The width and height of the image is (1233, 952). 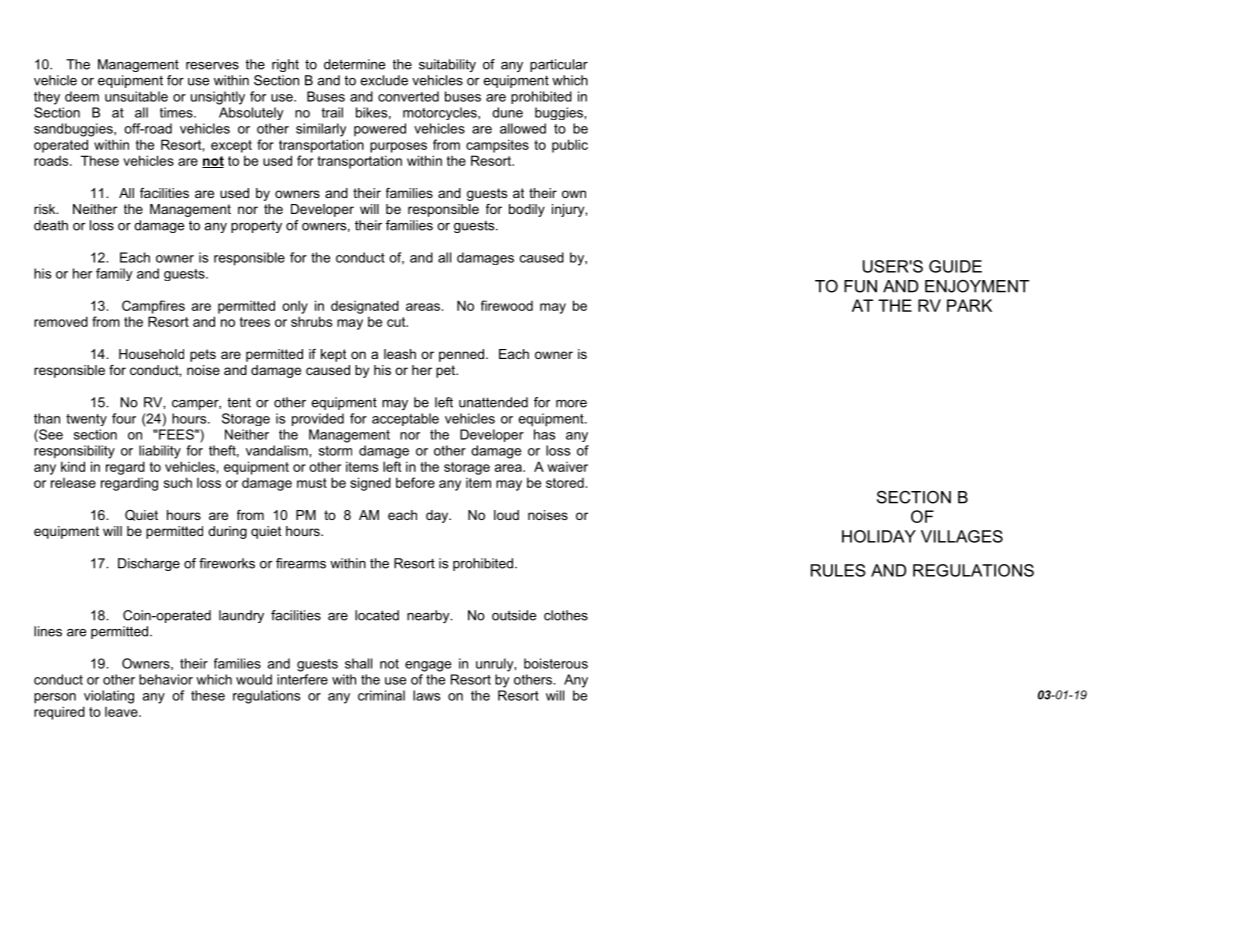 I want to click on has, so click(x=544, y=434).
